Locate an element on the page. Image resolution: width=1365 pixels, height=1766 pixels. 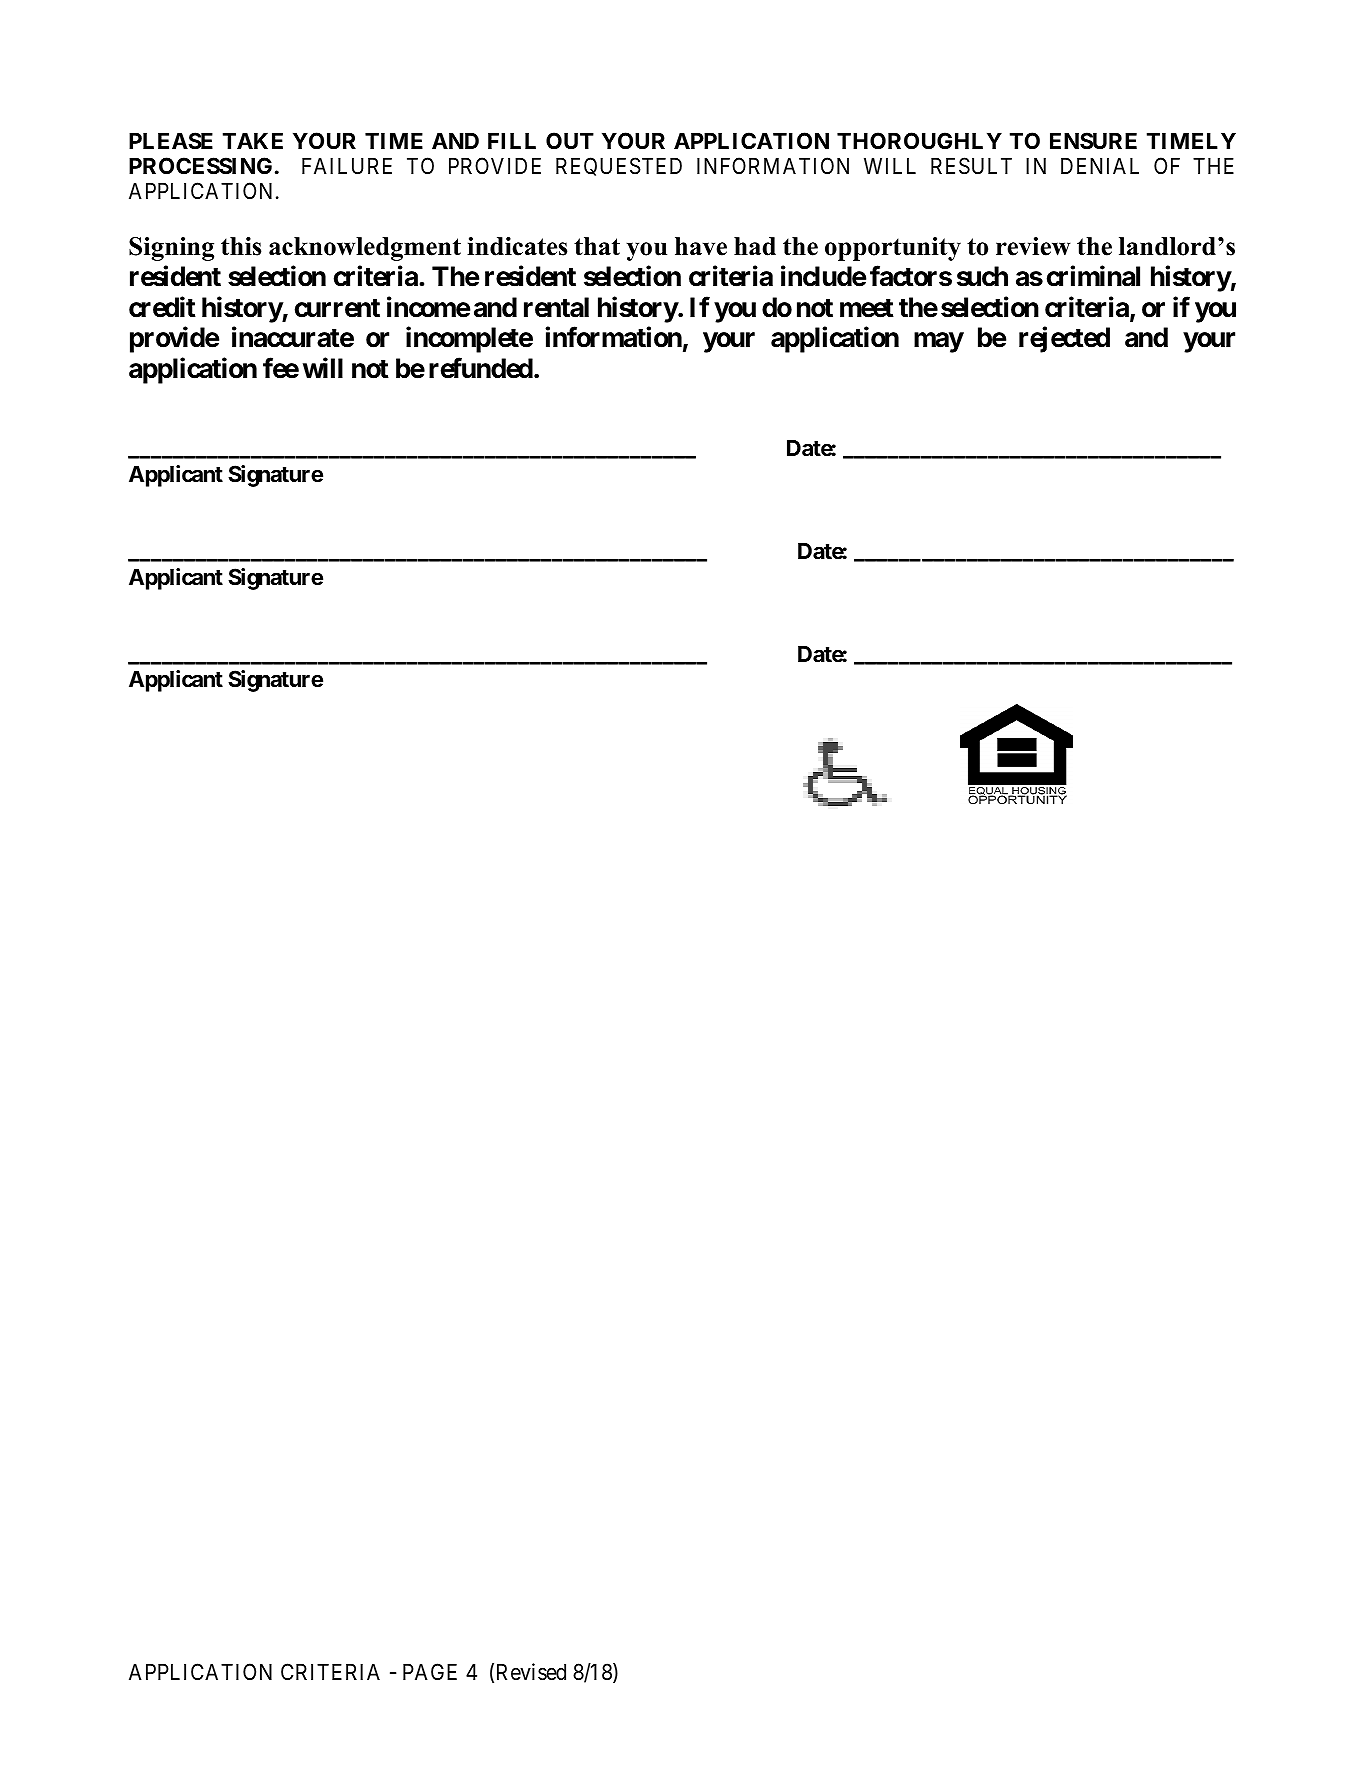
TAKE is located at coordinates (253, 141).
